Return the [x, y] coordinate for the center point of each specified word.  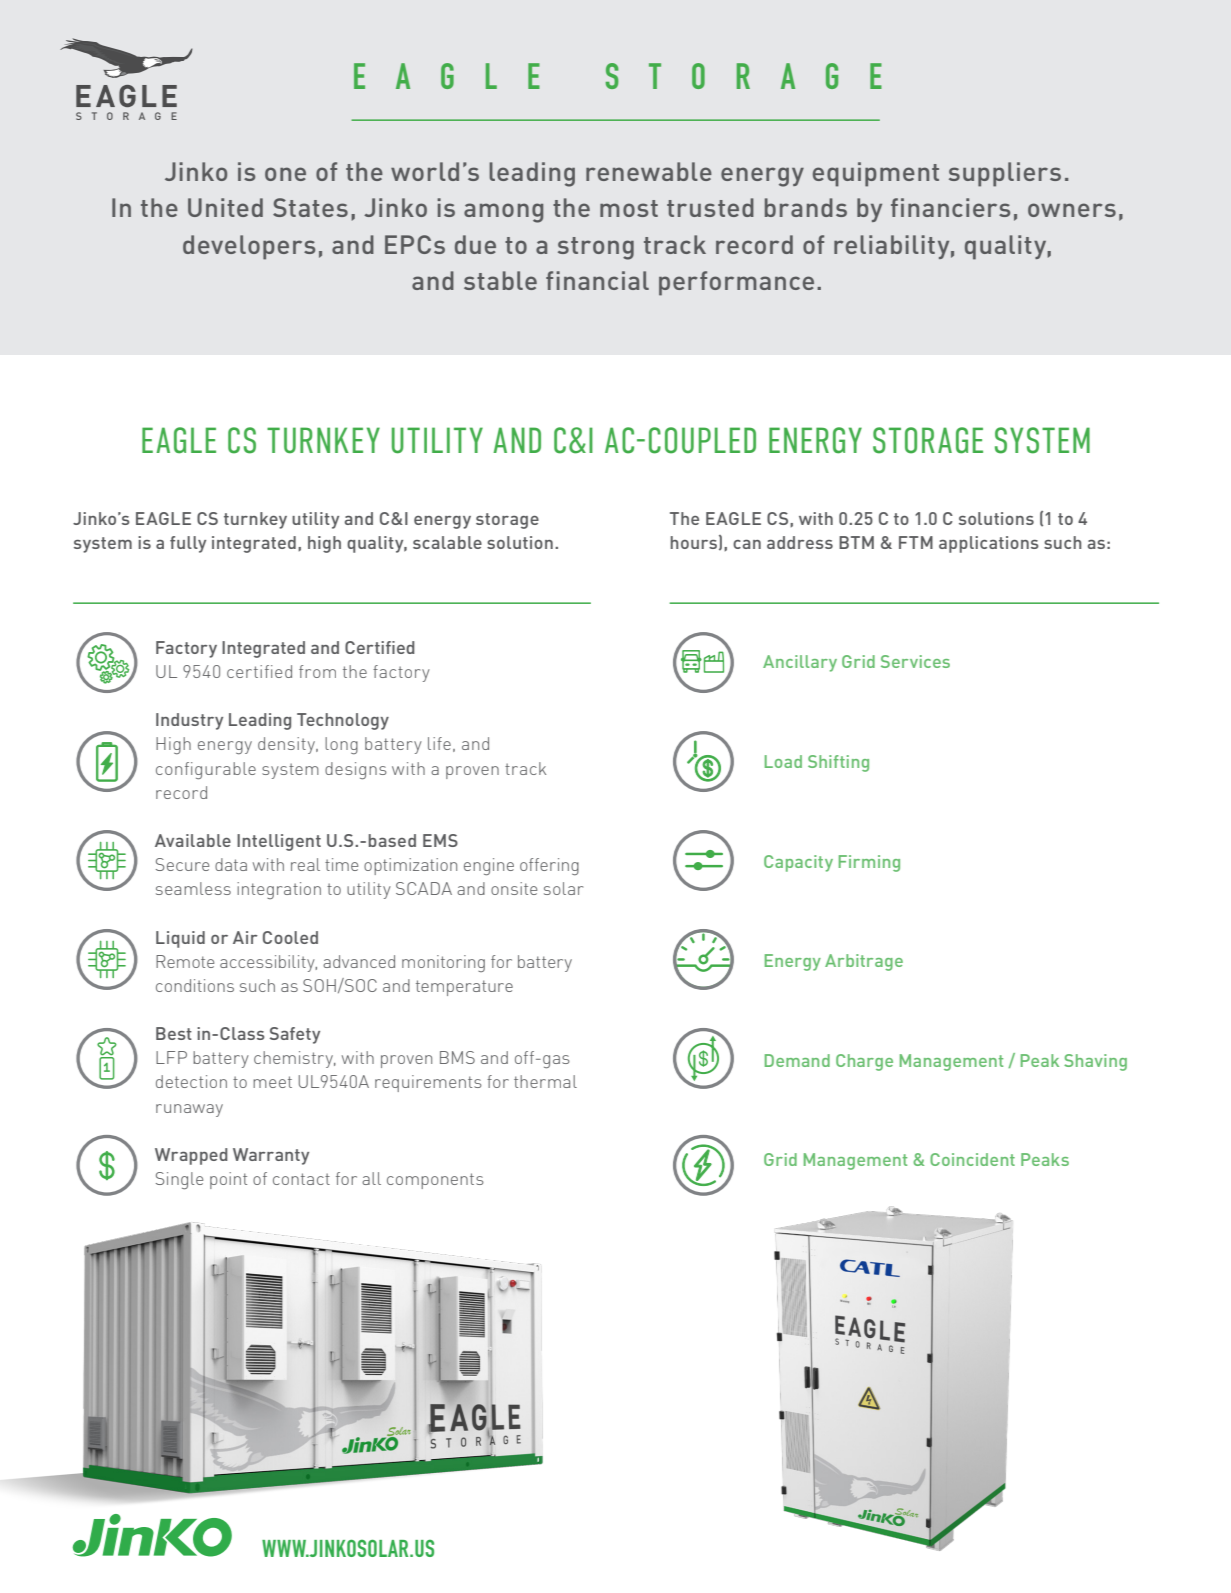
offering [549, 866]
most [629, 208]
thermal [545, 1081]
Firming [869, 863]
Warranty [271, 1156]
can [747, 544]
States [310, 207]
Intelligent [279, 842]
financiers [950, 207]
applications [989, 544]
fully [188, 544]
